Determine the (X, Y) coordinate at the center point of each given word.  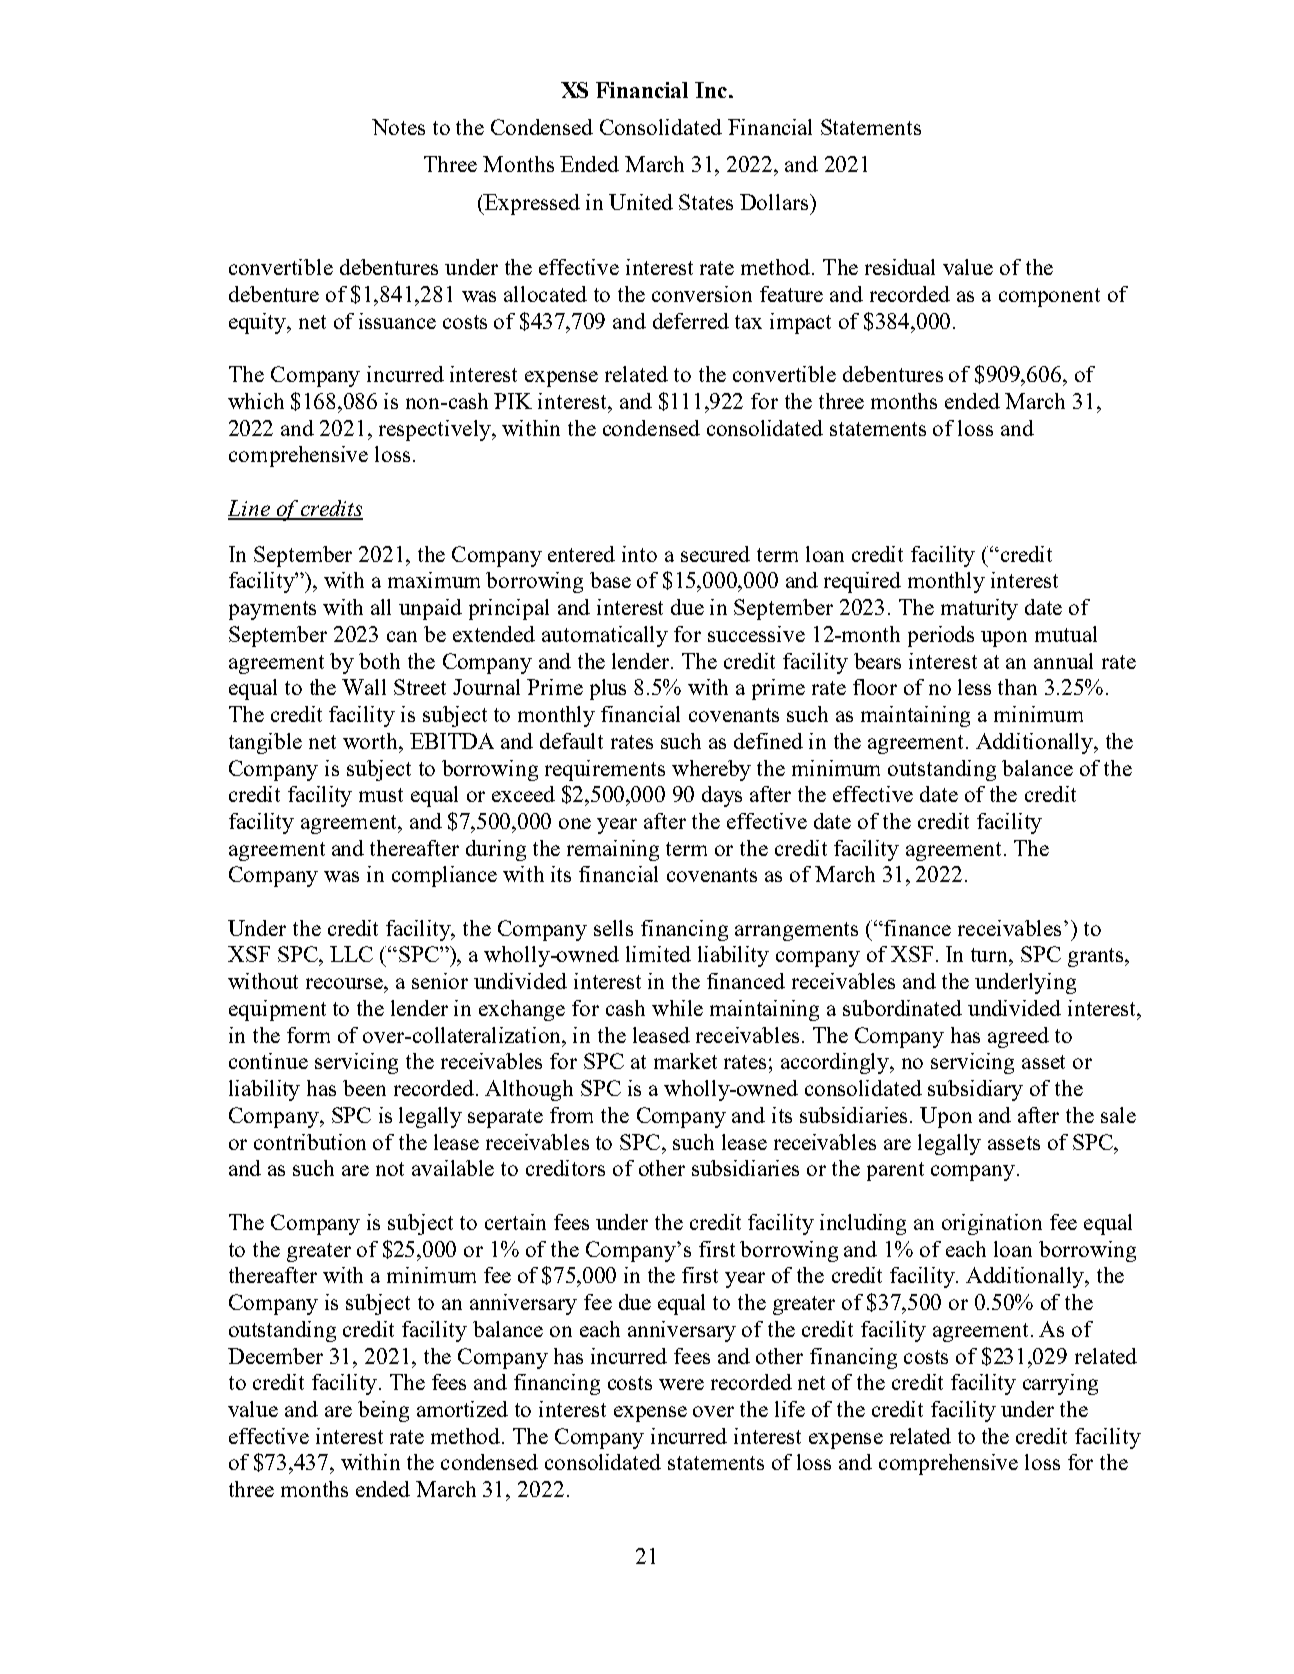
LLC (351, 954)
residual (900, 267)
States (706, 202)
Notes (398, 127)
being (383, 1411)
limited (658, 954)
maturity (979, 609)
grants (1097, 957)
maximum (434, 580)
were (681, 1384)
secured (715, 554)
